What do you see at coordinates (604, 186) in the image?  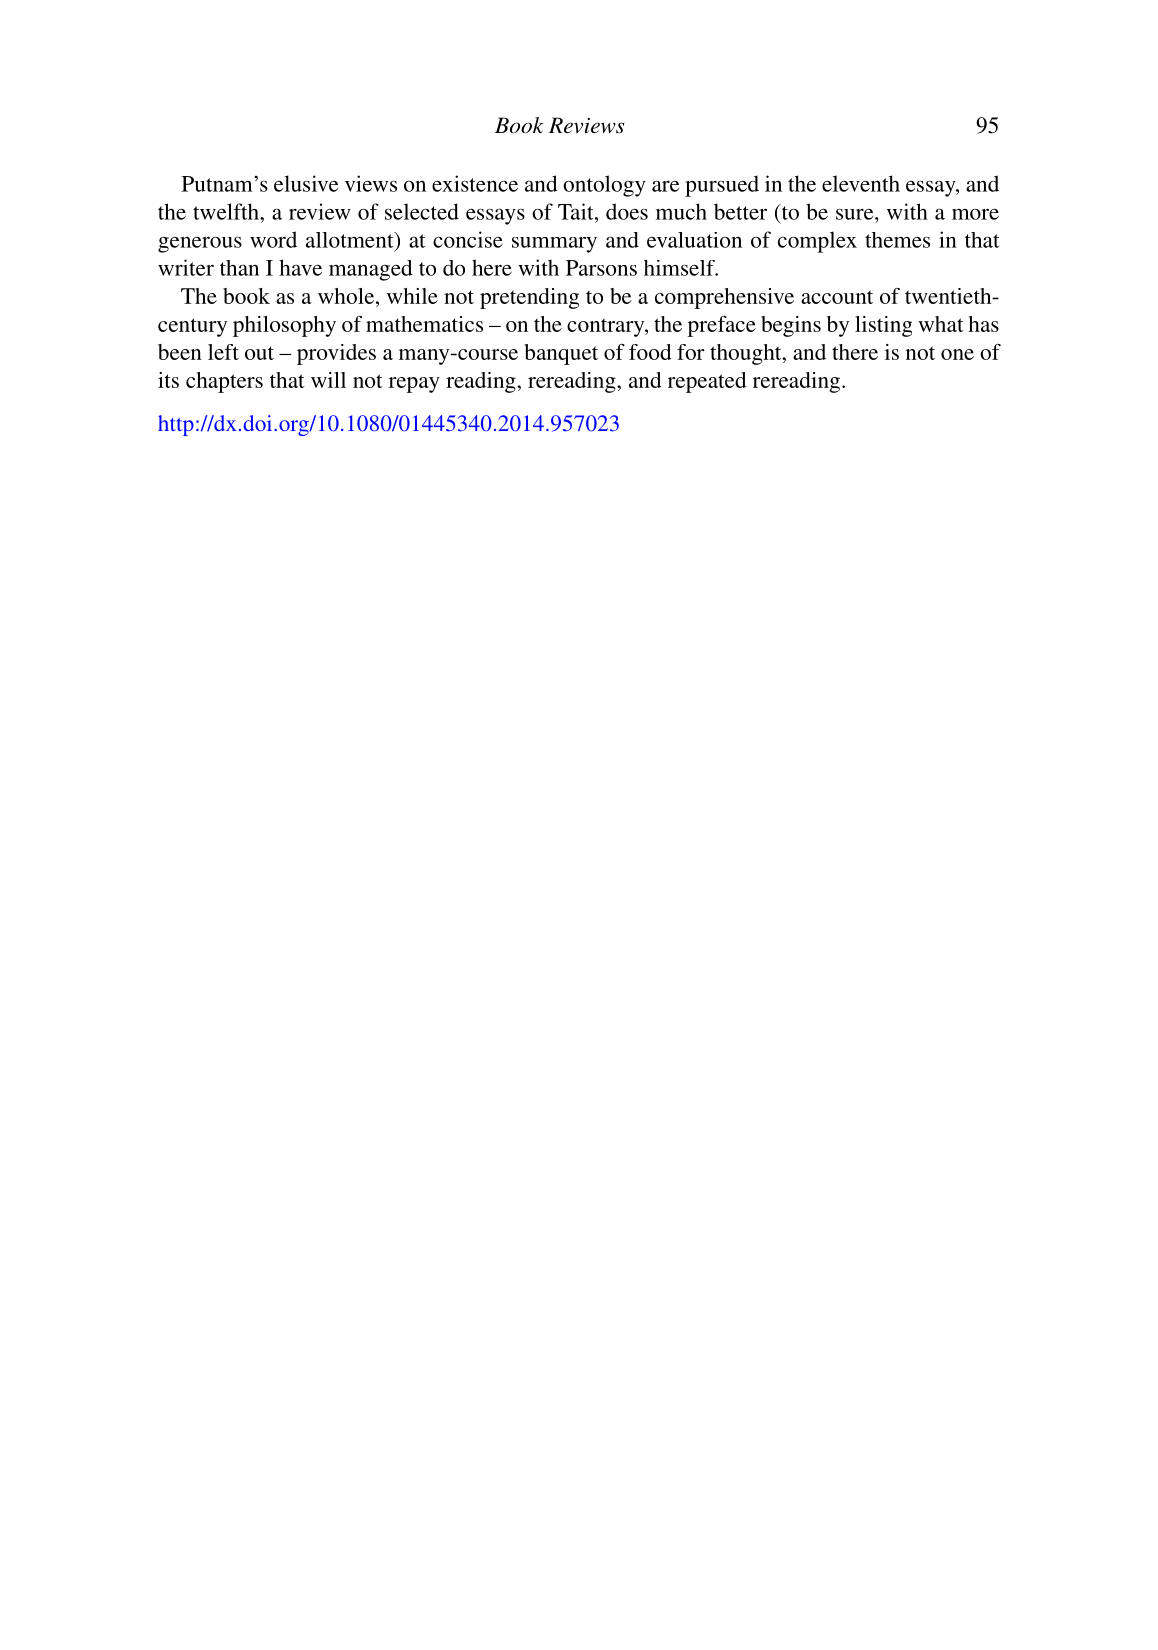 I see `ontology` at bounding box center [604, 186].
